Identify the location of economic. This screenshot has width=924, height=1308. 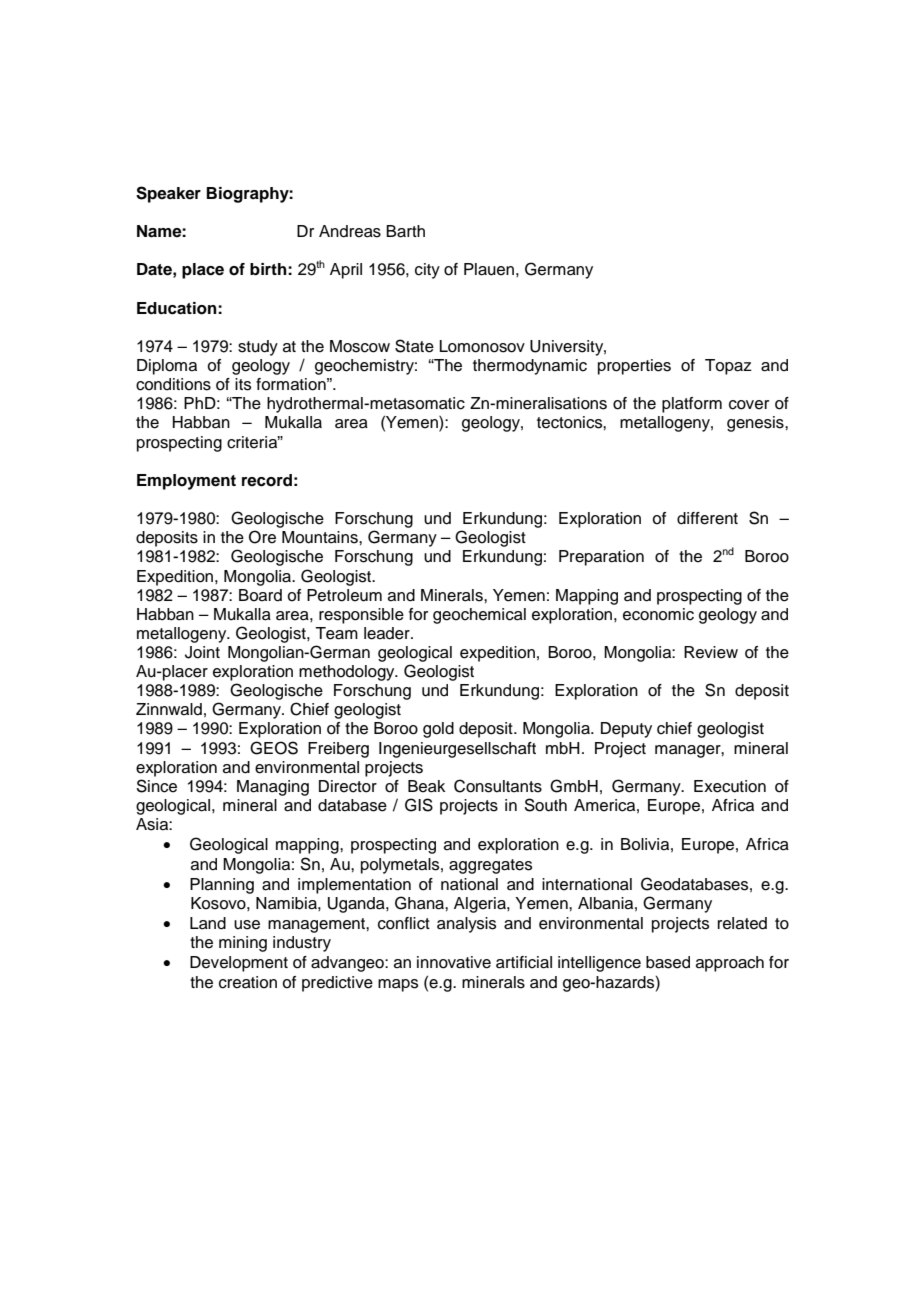
(658, 614).
